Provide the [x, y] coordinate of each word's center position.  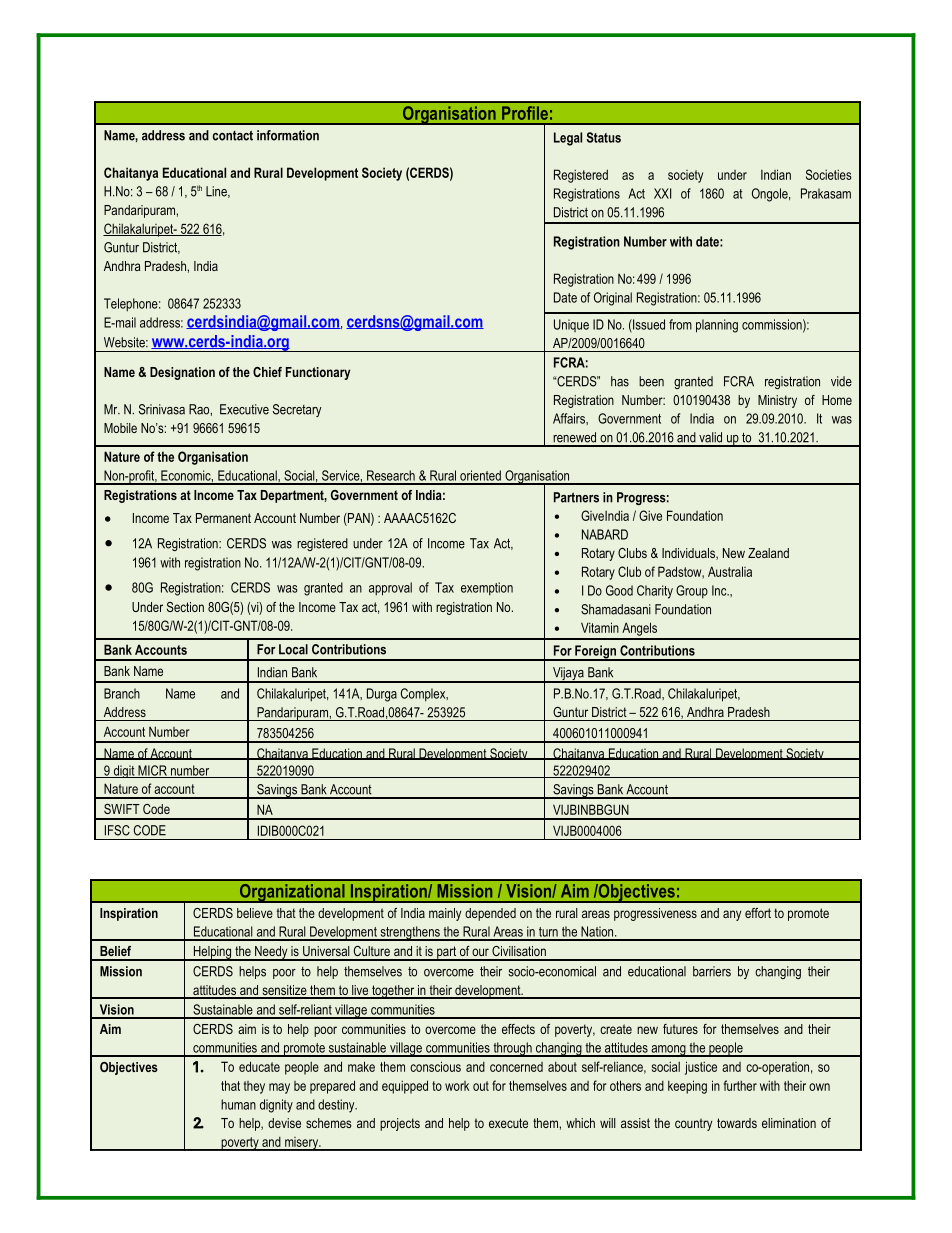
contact [232, 135]
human [238, 1104]
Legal [568, 139]
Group [692, 592]
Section [185, 607]
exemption [487, 589]
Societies [829, 174]
